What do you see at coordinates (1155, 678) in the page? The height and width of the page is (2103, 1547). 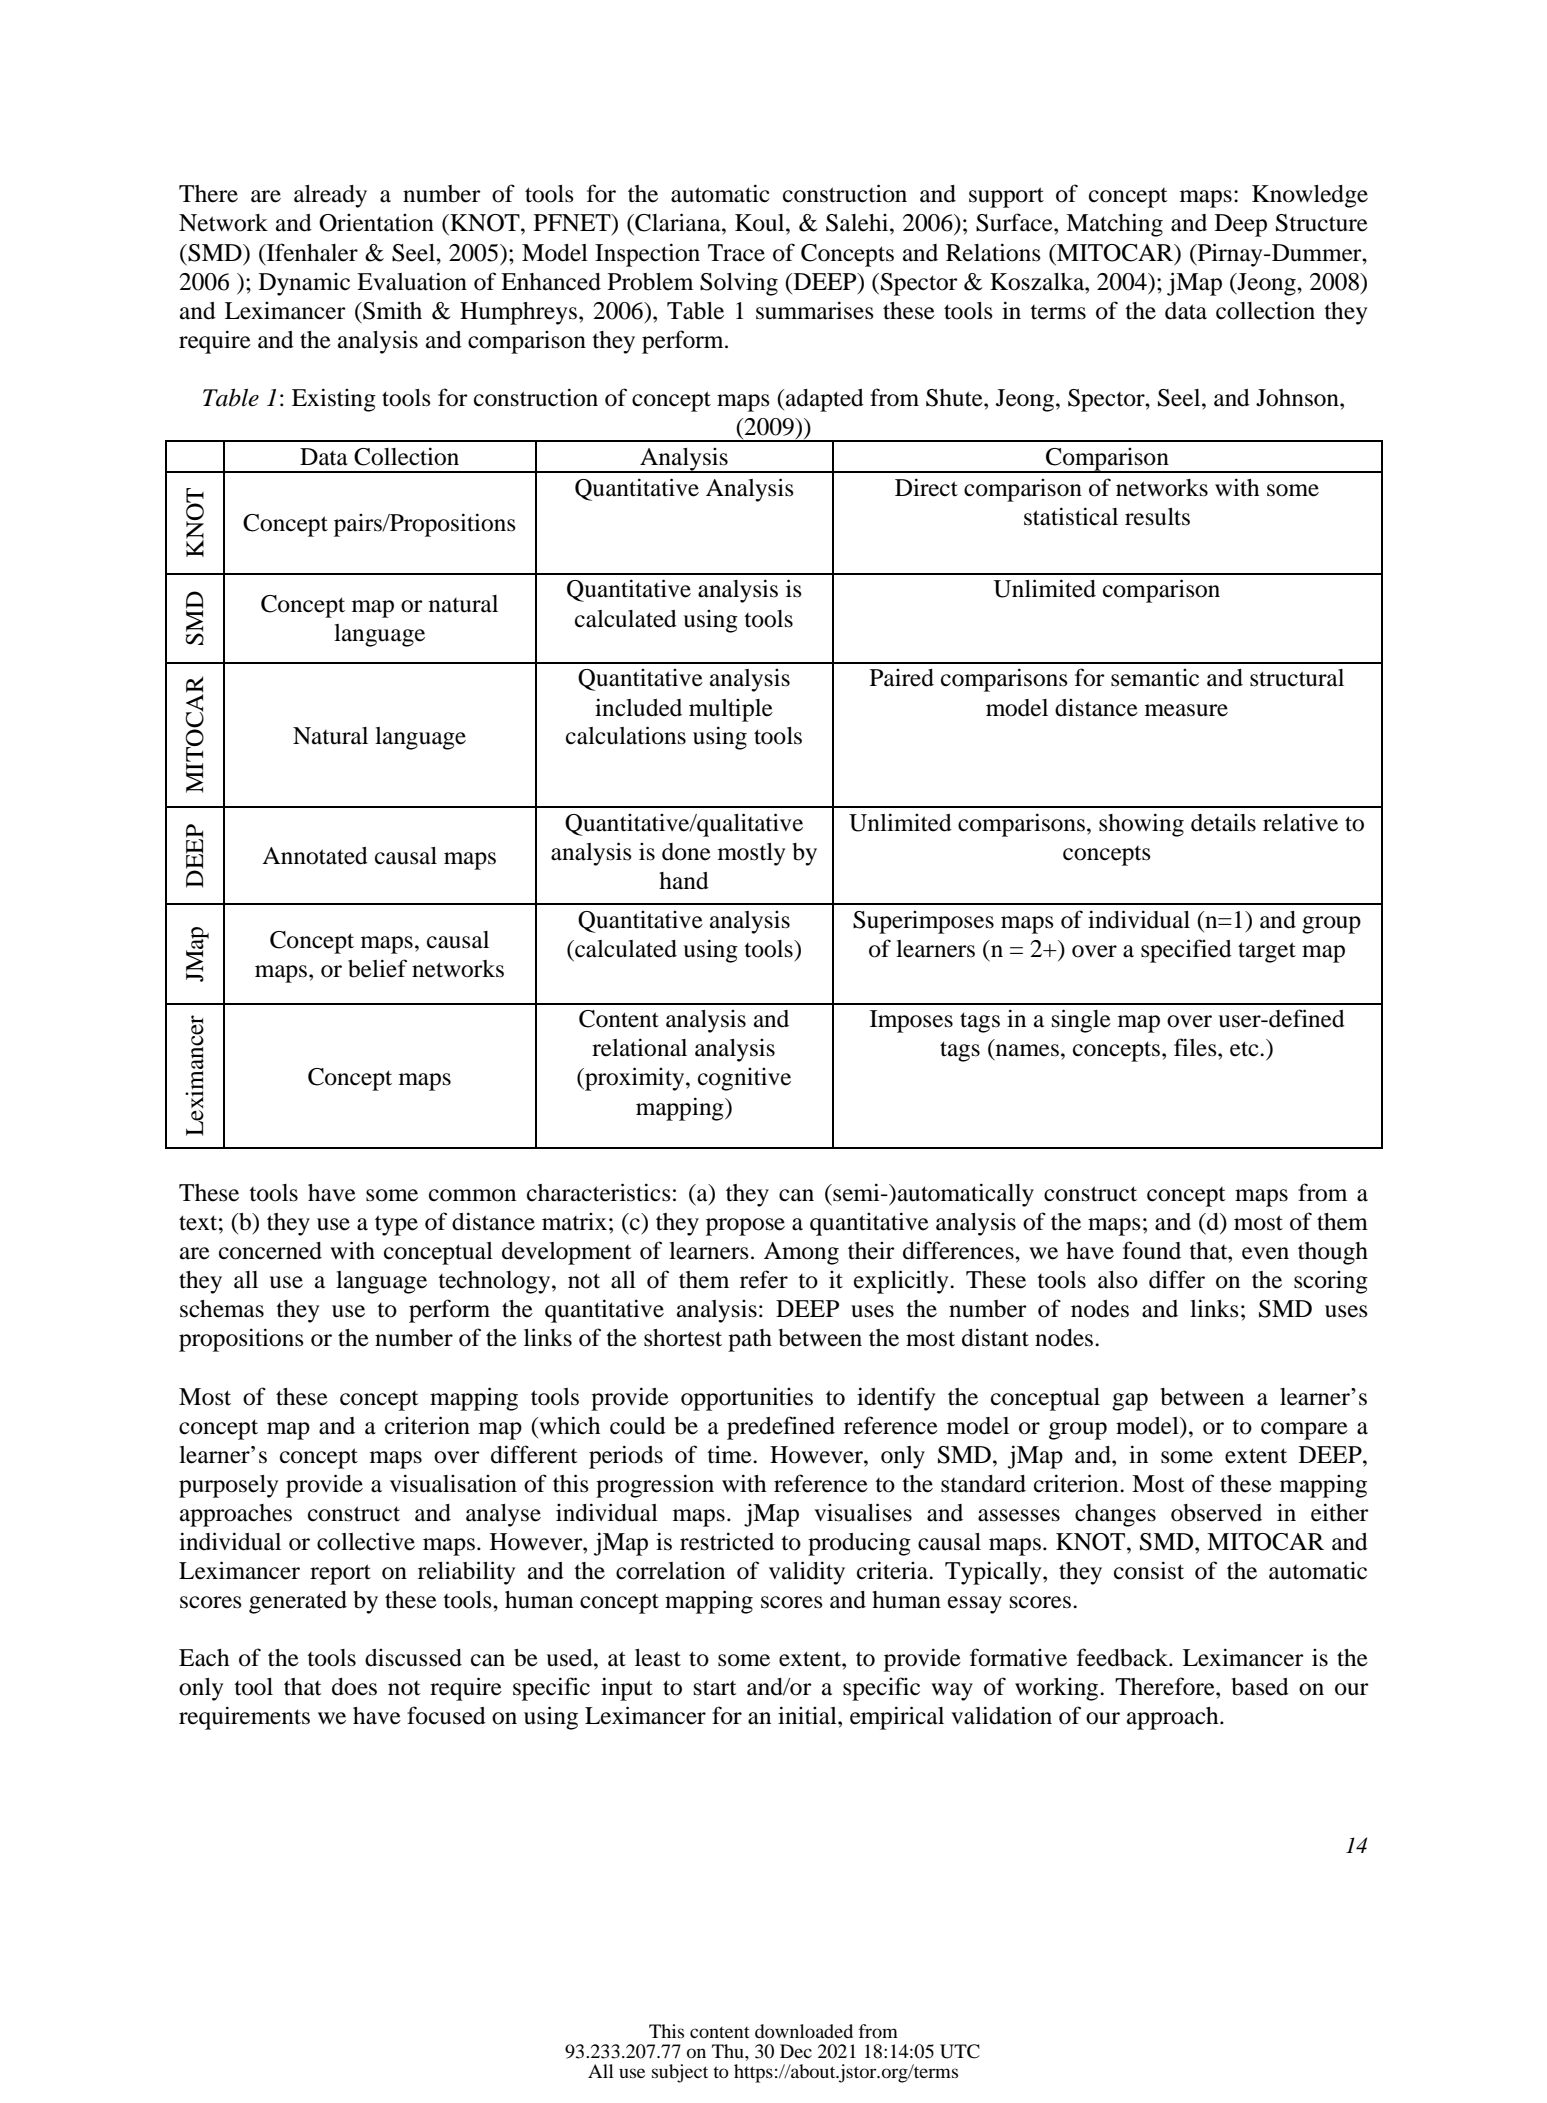 I see `semantic` at bounding box center [1155, 678].
